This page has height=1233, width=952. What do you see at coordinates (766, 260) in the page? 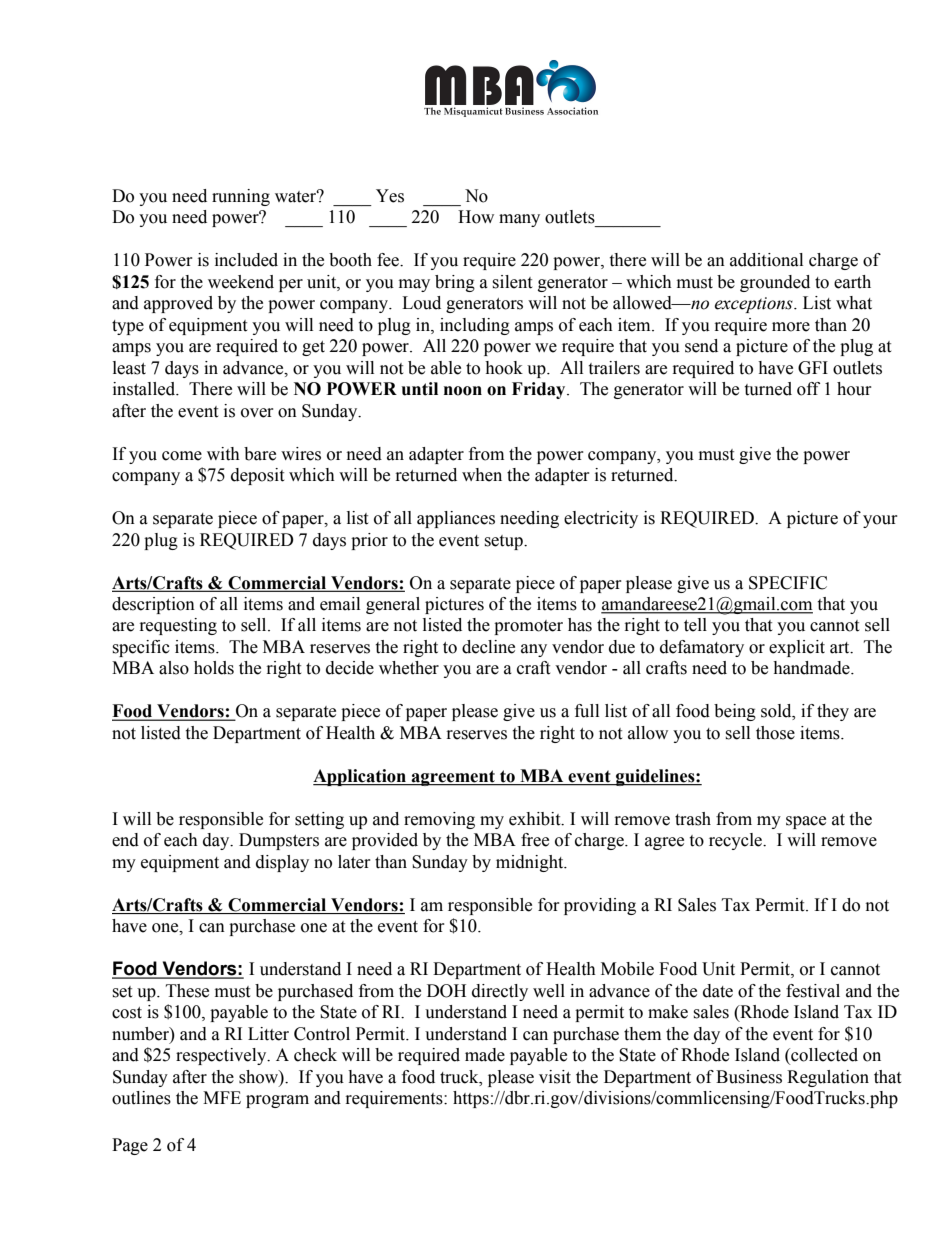
I see `additional` at bounding box center [766, 260].
